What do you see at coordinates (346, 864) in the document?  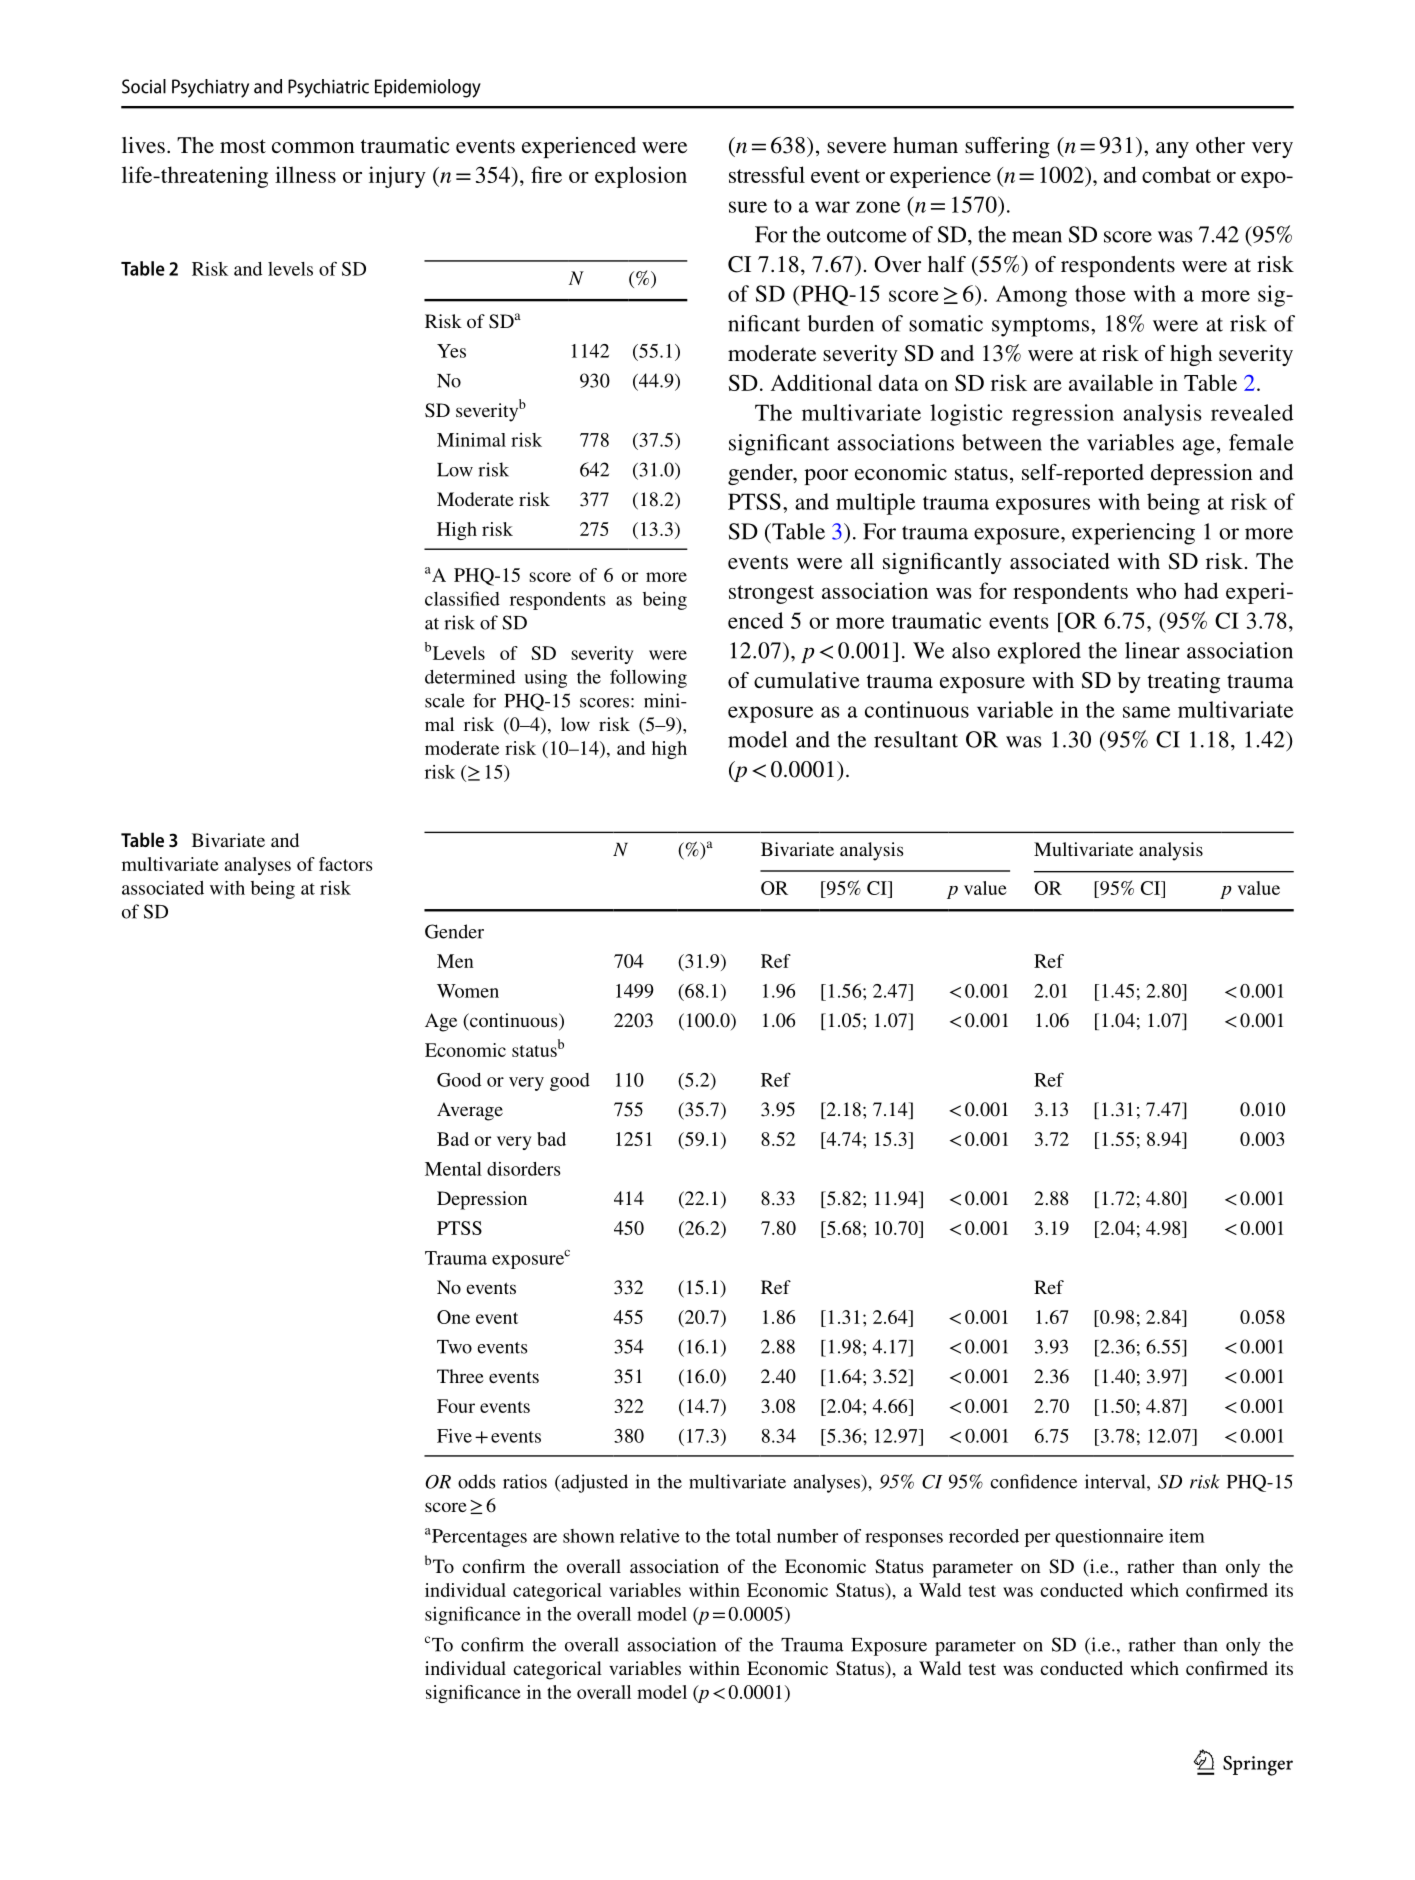 I see `factors` at bounding box center [346, 864].
